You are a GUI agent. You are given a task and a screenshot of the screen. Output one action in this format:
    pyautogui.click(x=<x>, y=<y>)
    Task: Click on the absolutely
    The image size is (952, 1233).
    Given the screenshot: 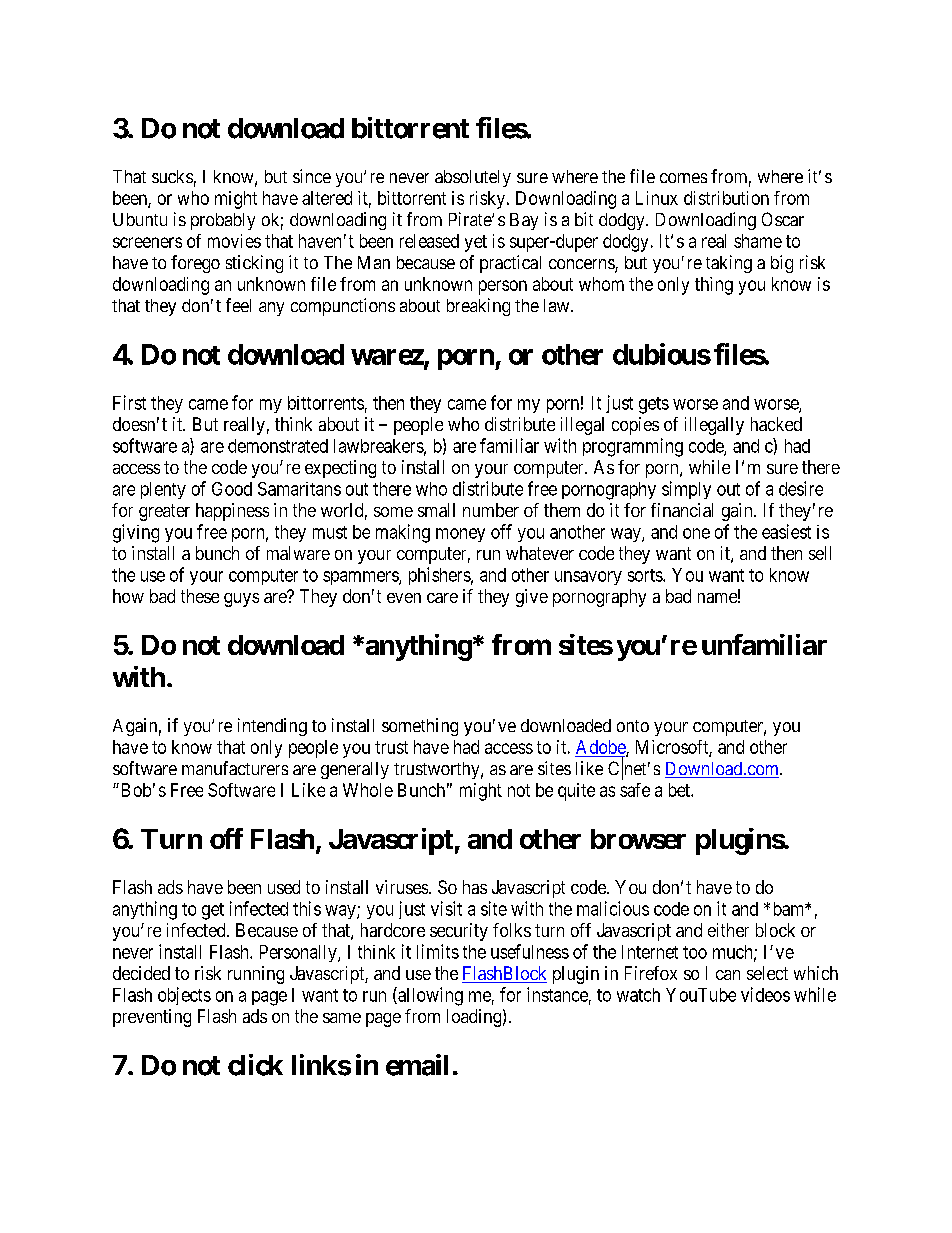 What is the action you would take?
    pyautogui.click(x=473, y=178)
